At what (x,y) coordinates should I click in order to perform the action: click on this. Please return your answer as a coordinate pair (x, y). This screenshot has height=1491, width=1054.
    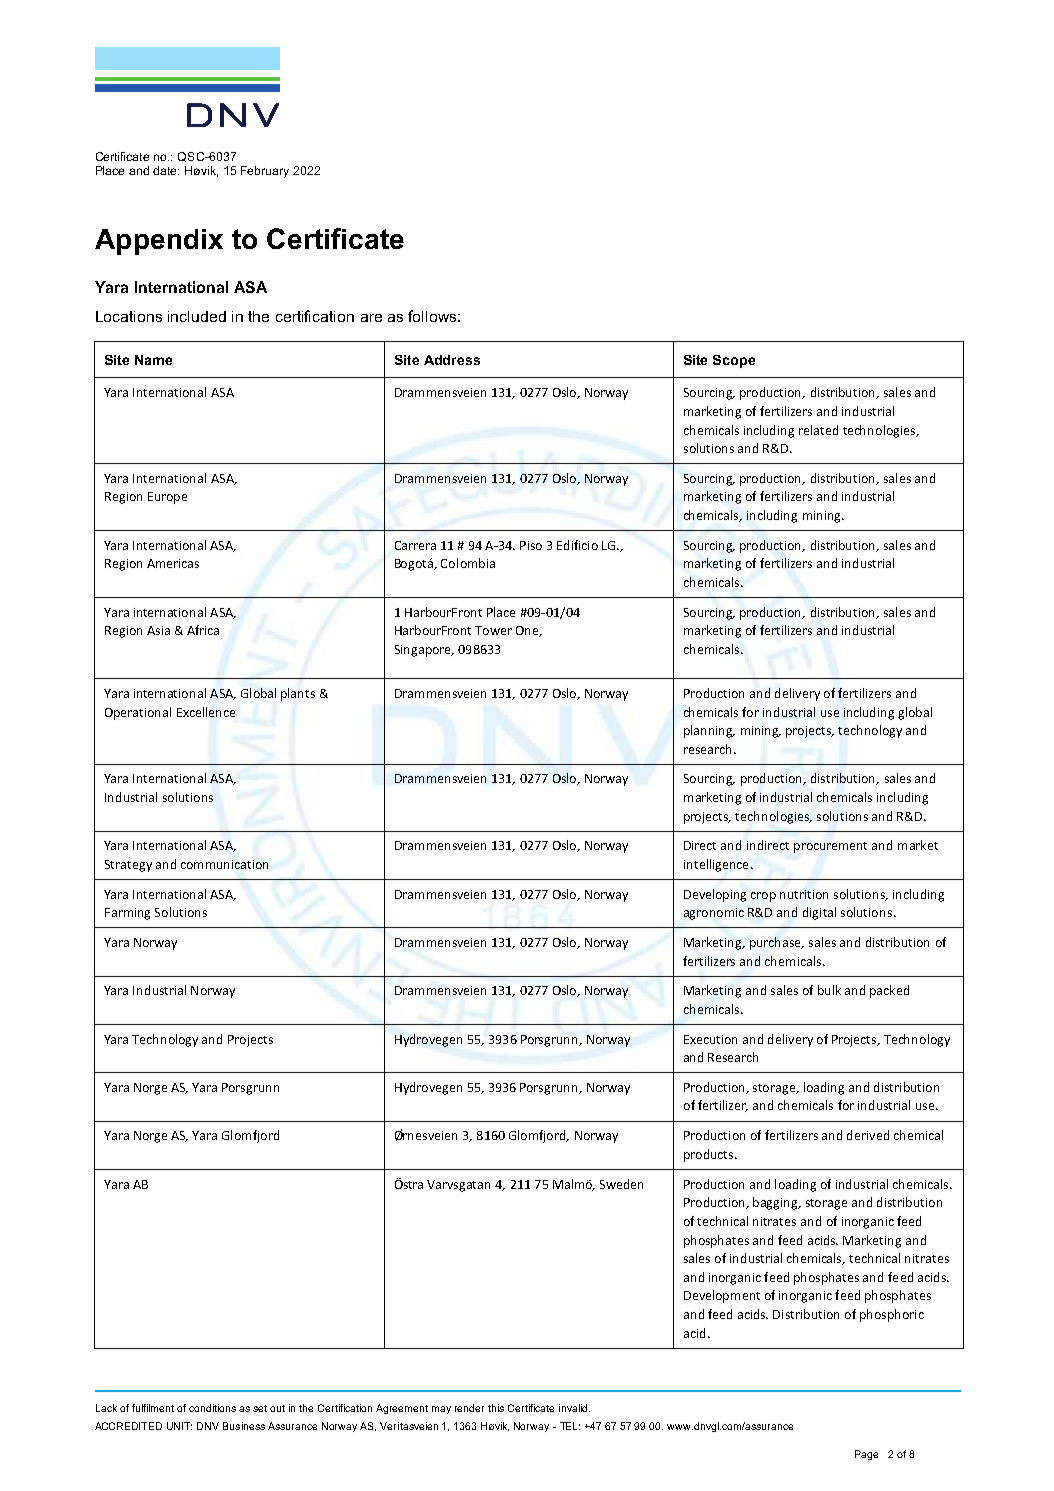
    Looking at the image, I should click on (496, 1408).
